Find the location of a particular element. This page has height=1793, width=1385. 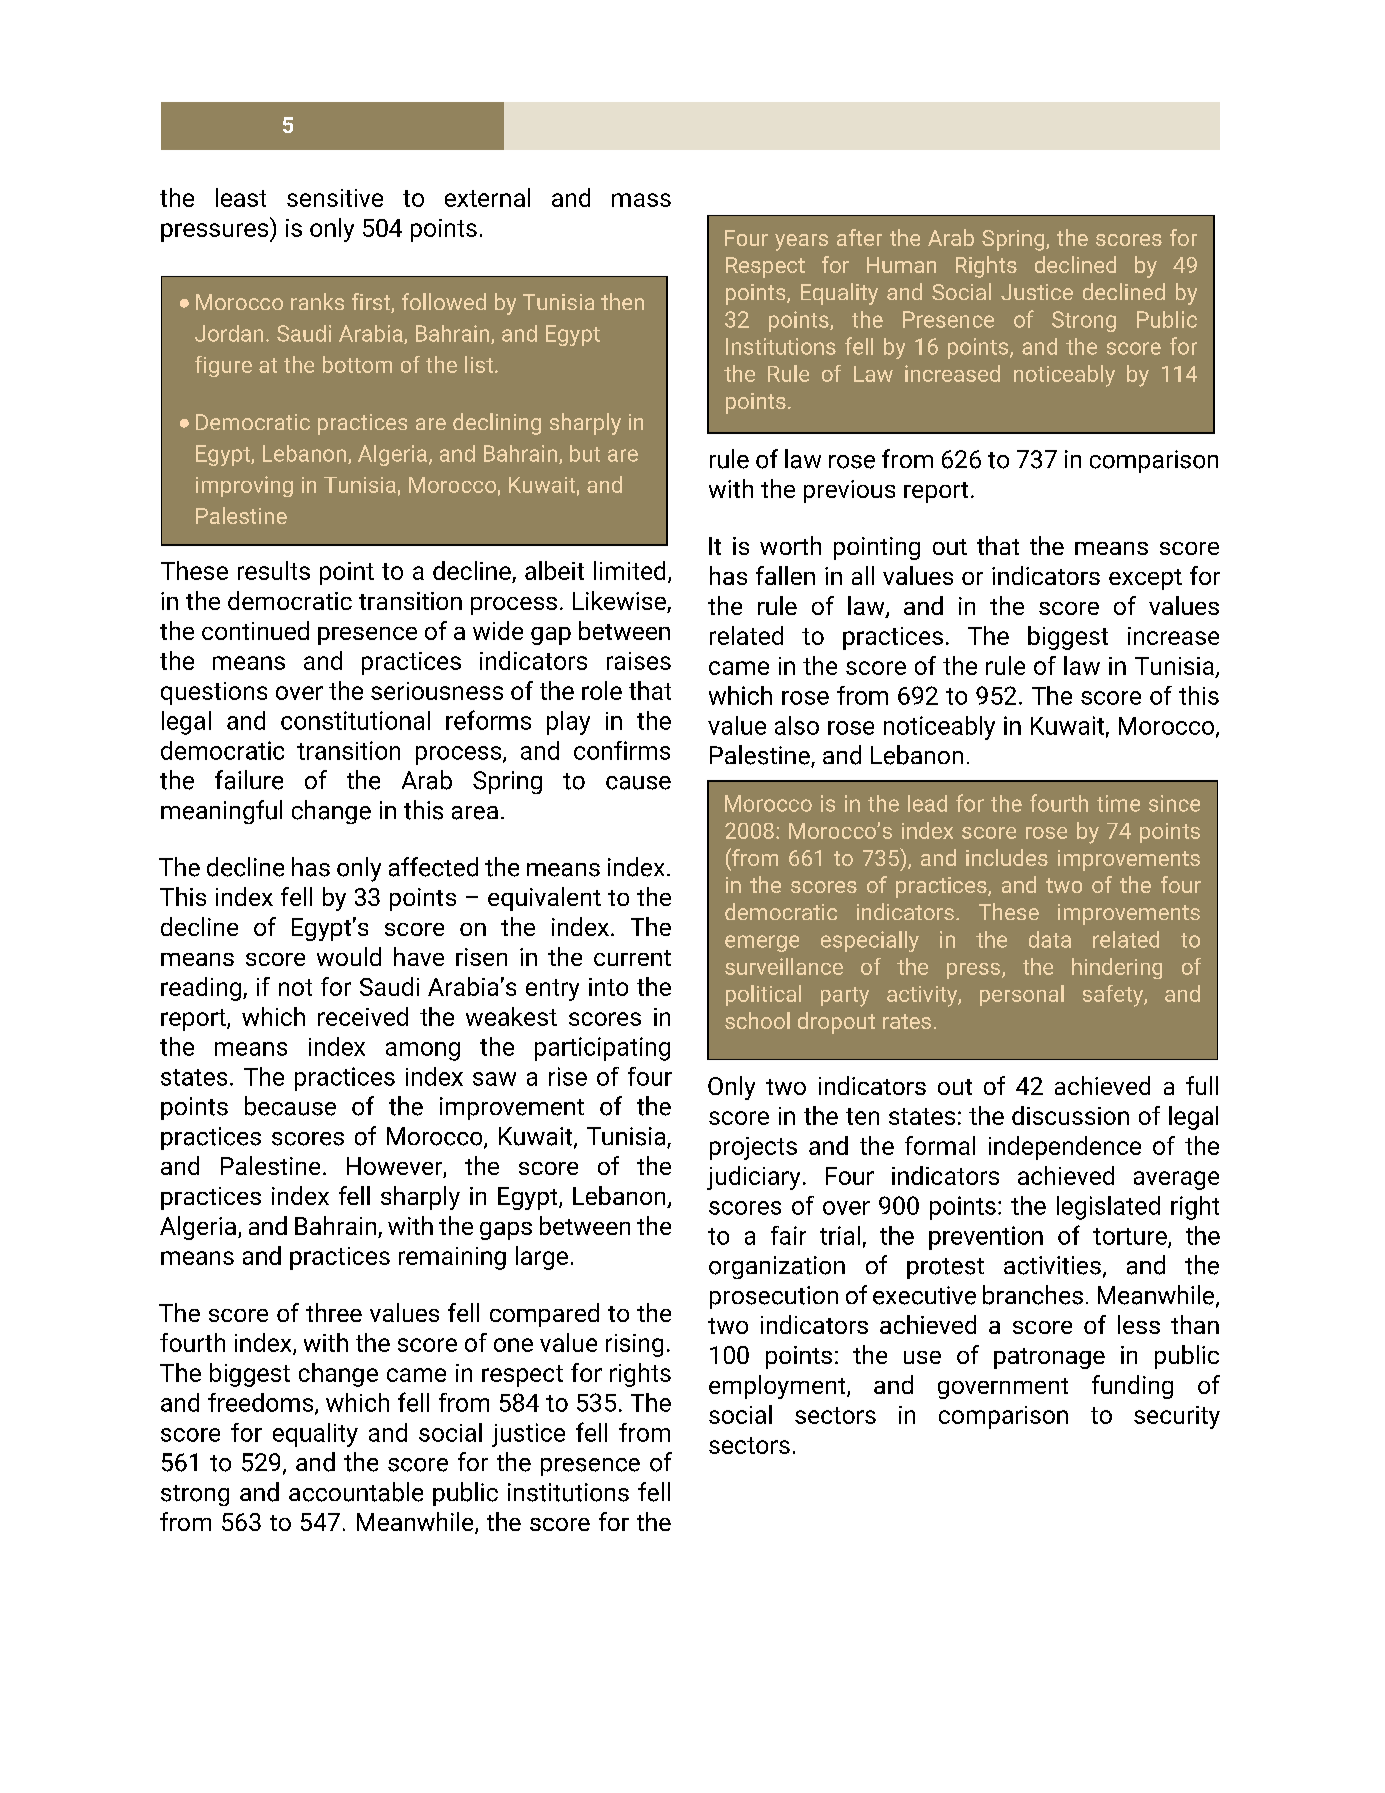

mass is located at coordinates (641, 200).
